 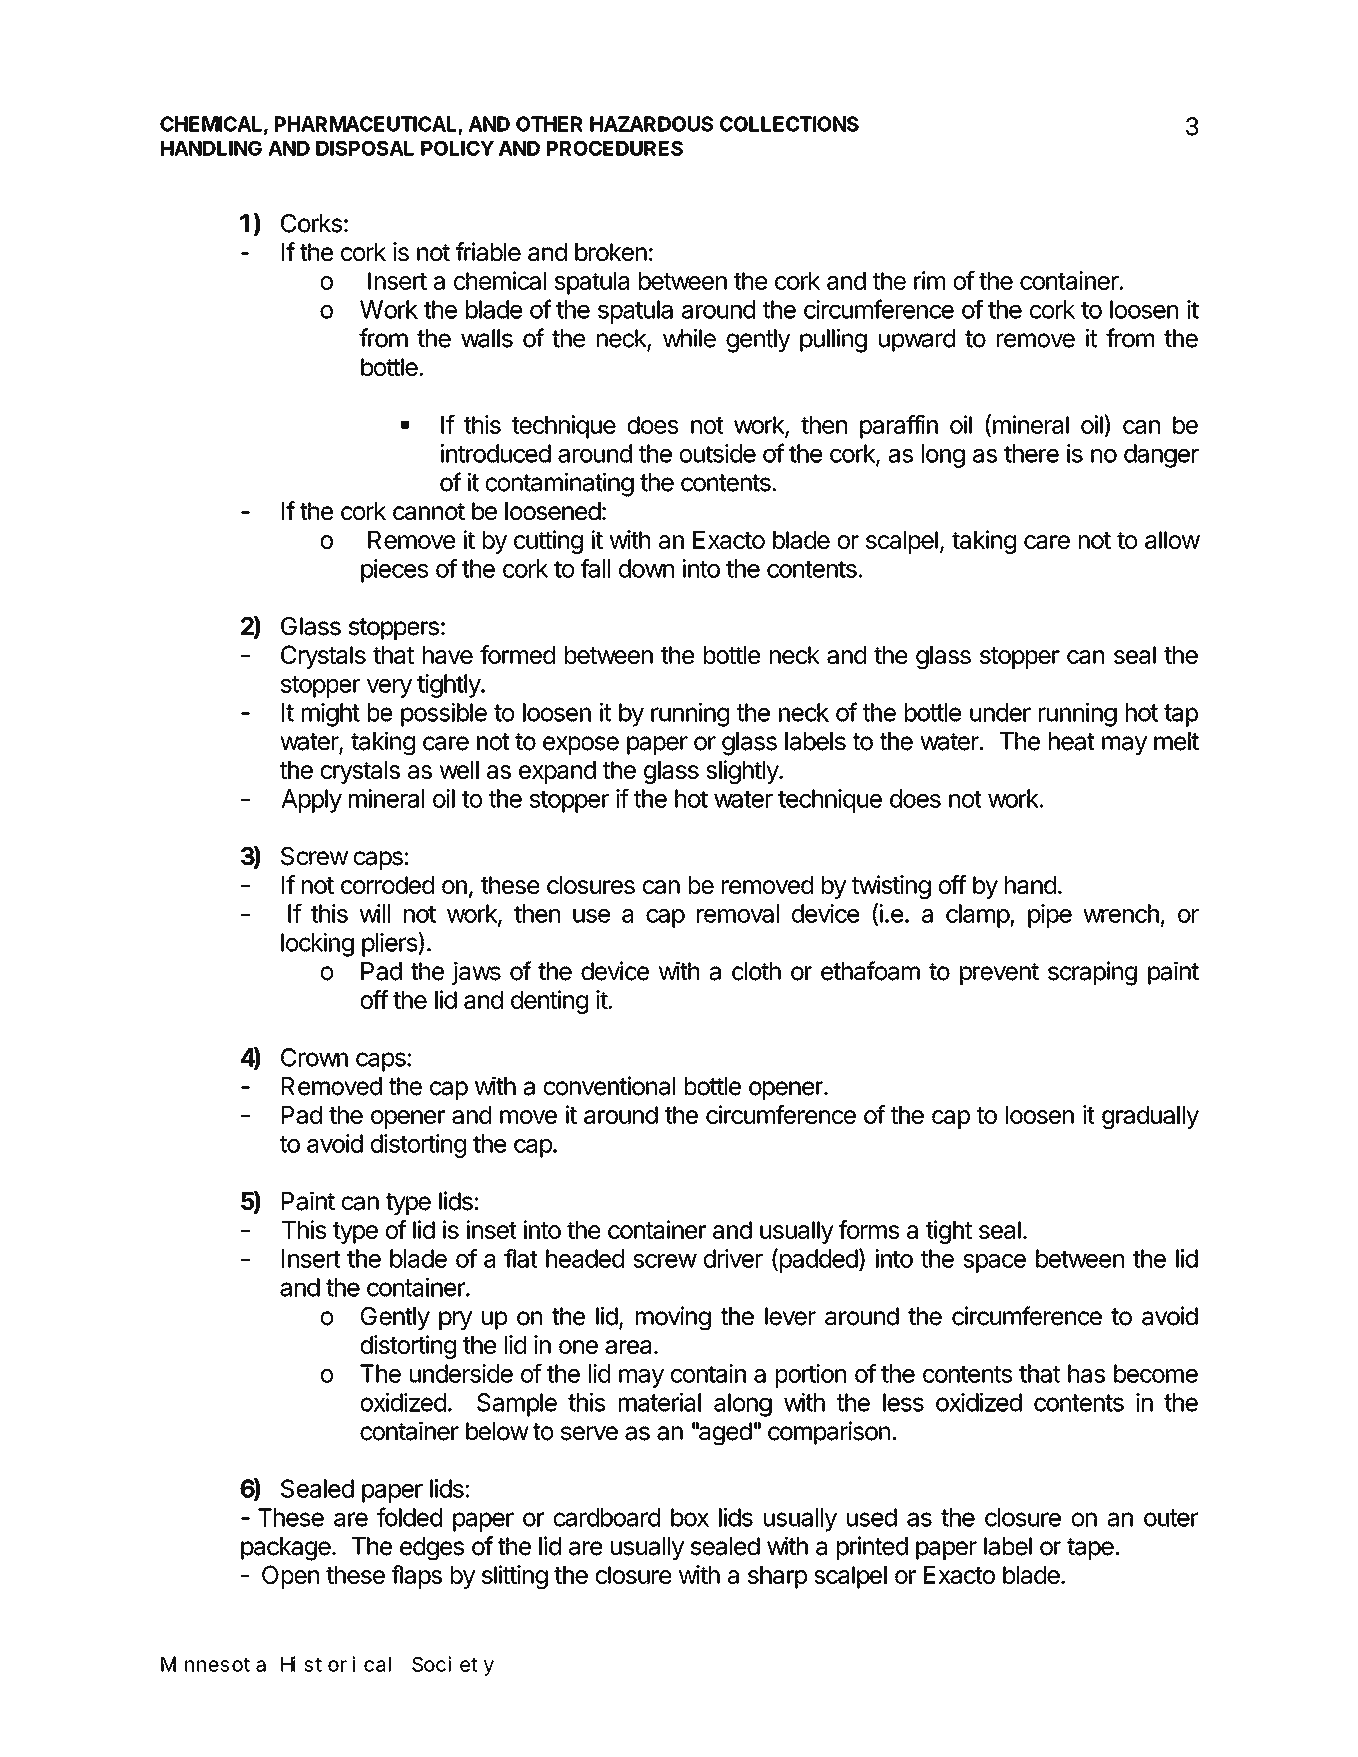 I want to click on Crown, so click(x=314, y=1057).
